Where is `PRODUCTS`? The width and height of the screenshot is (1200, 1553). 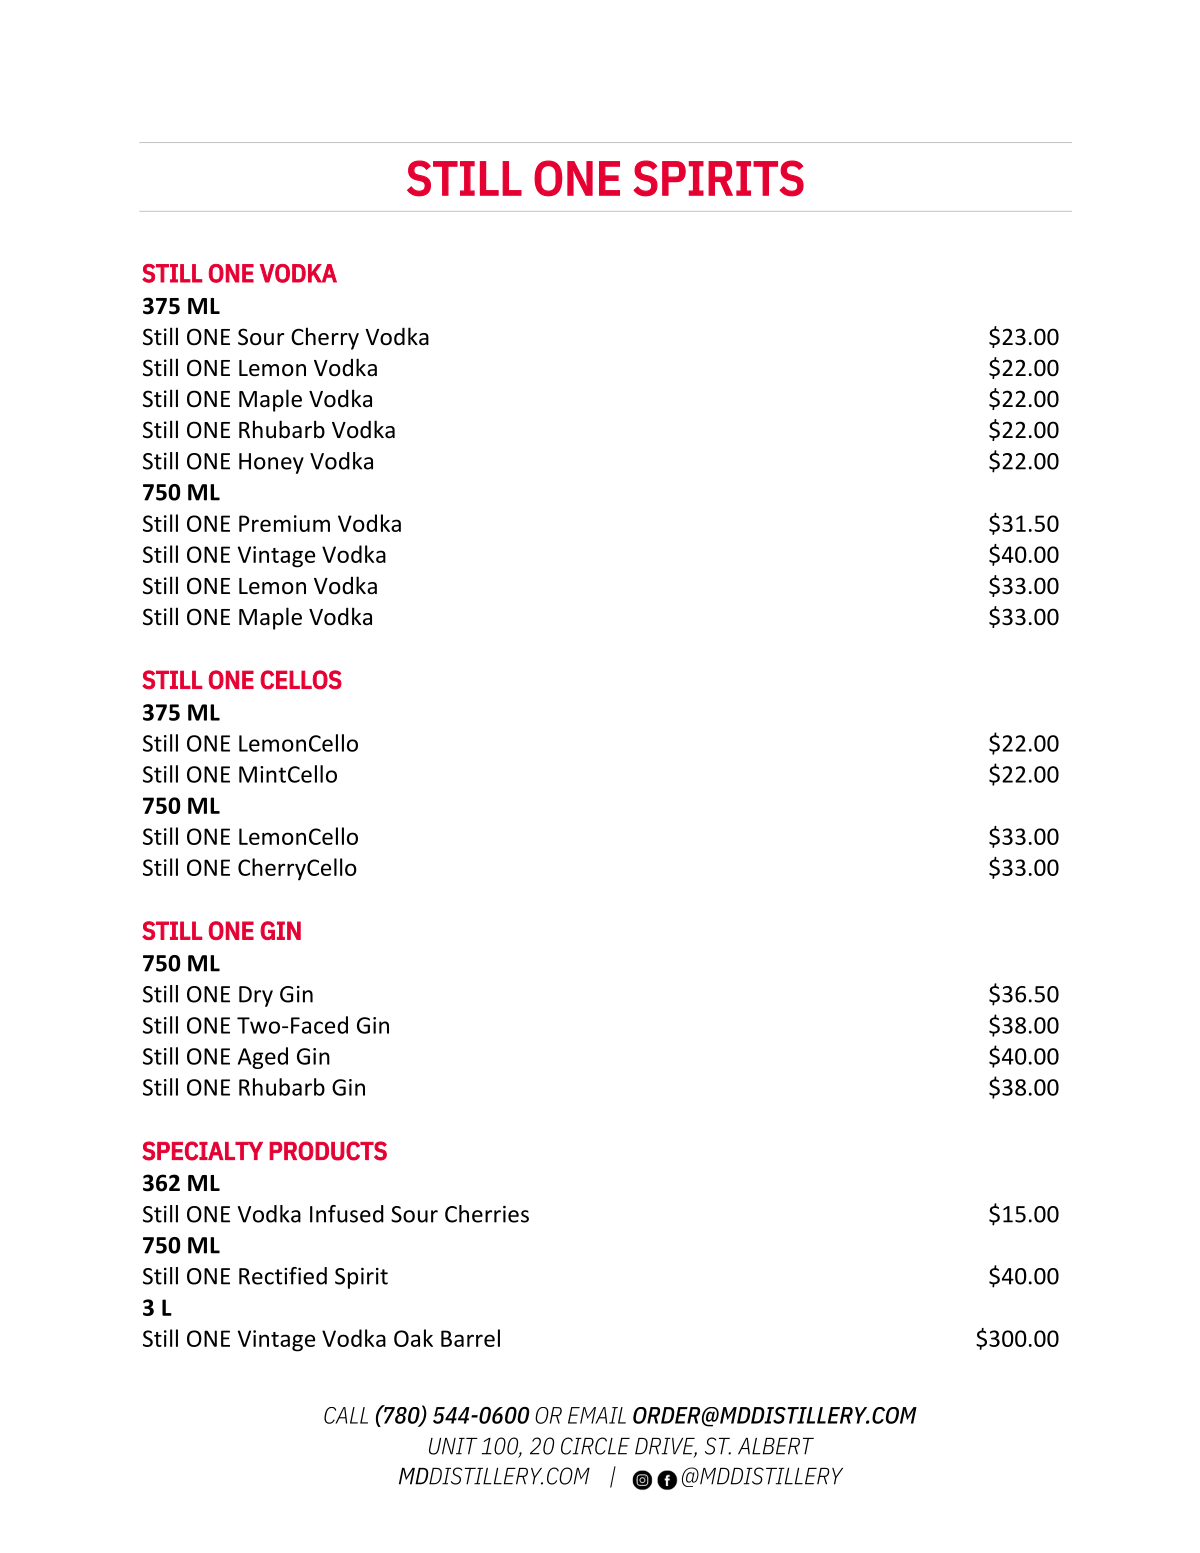 PRODUCTS is located at coordinates (328, 1151).
